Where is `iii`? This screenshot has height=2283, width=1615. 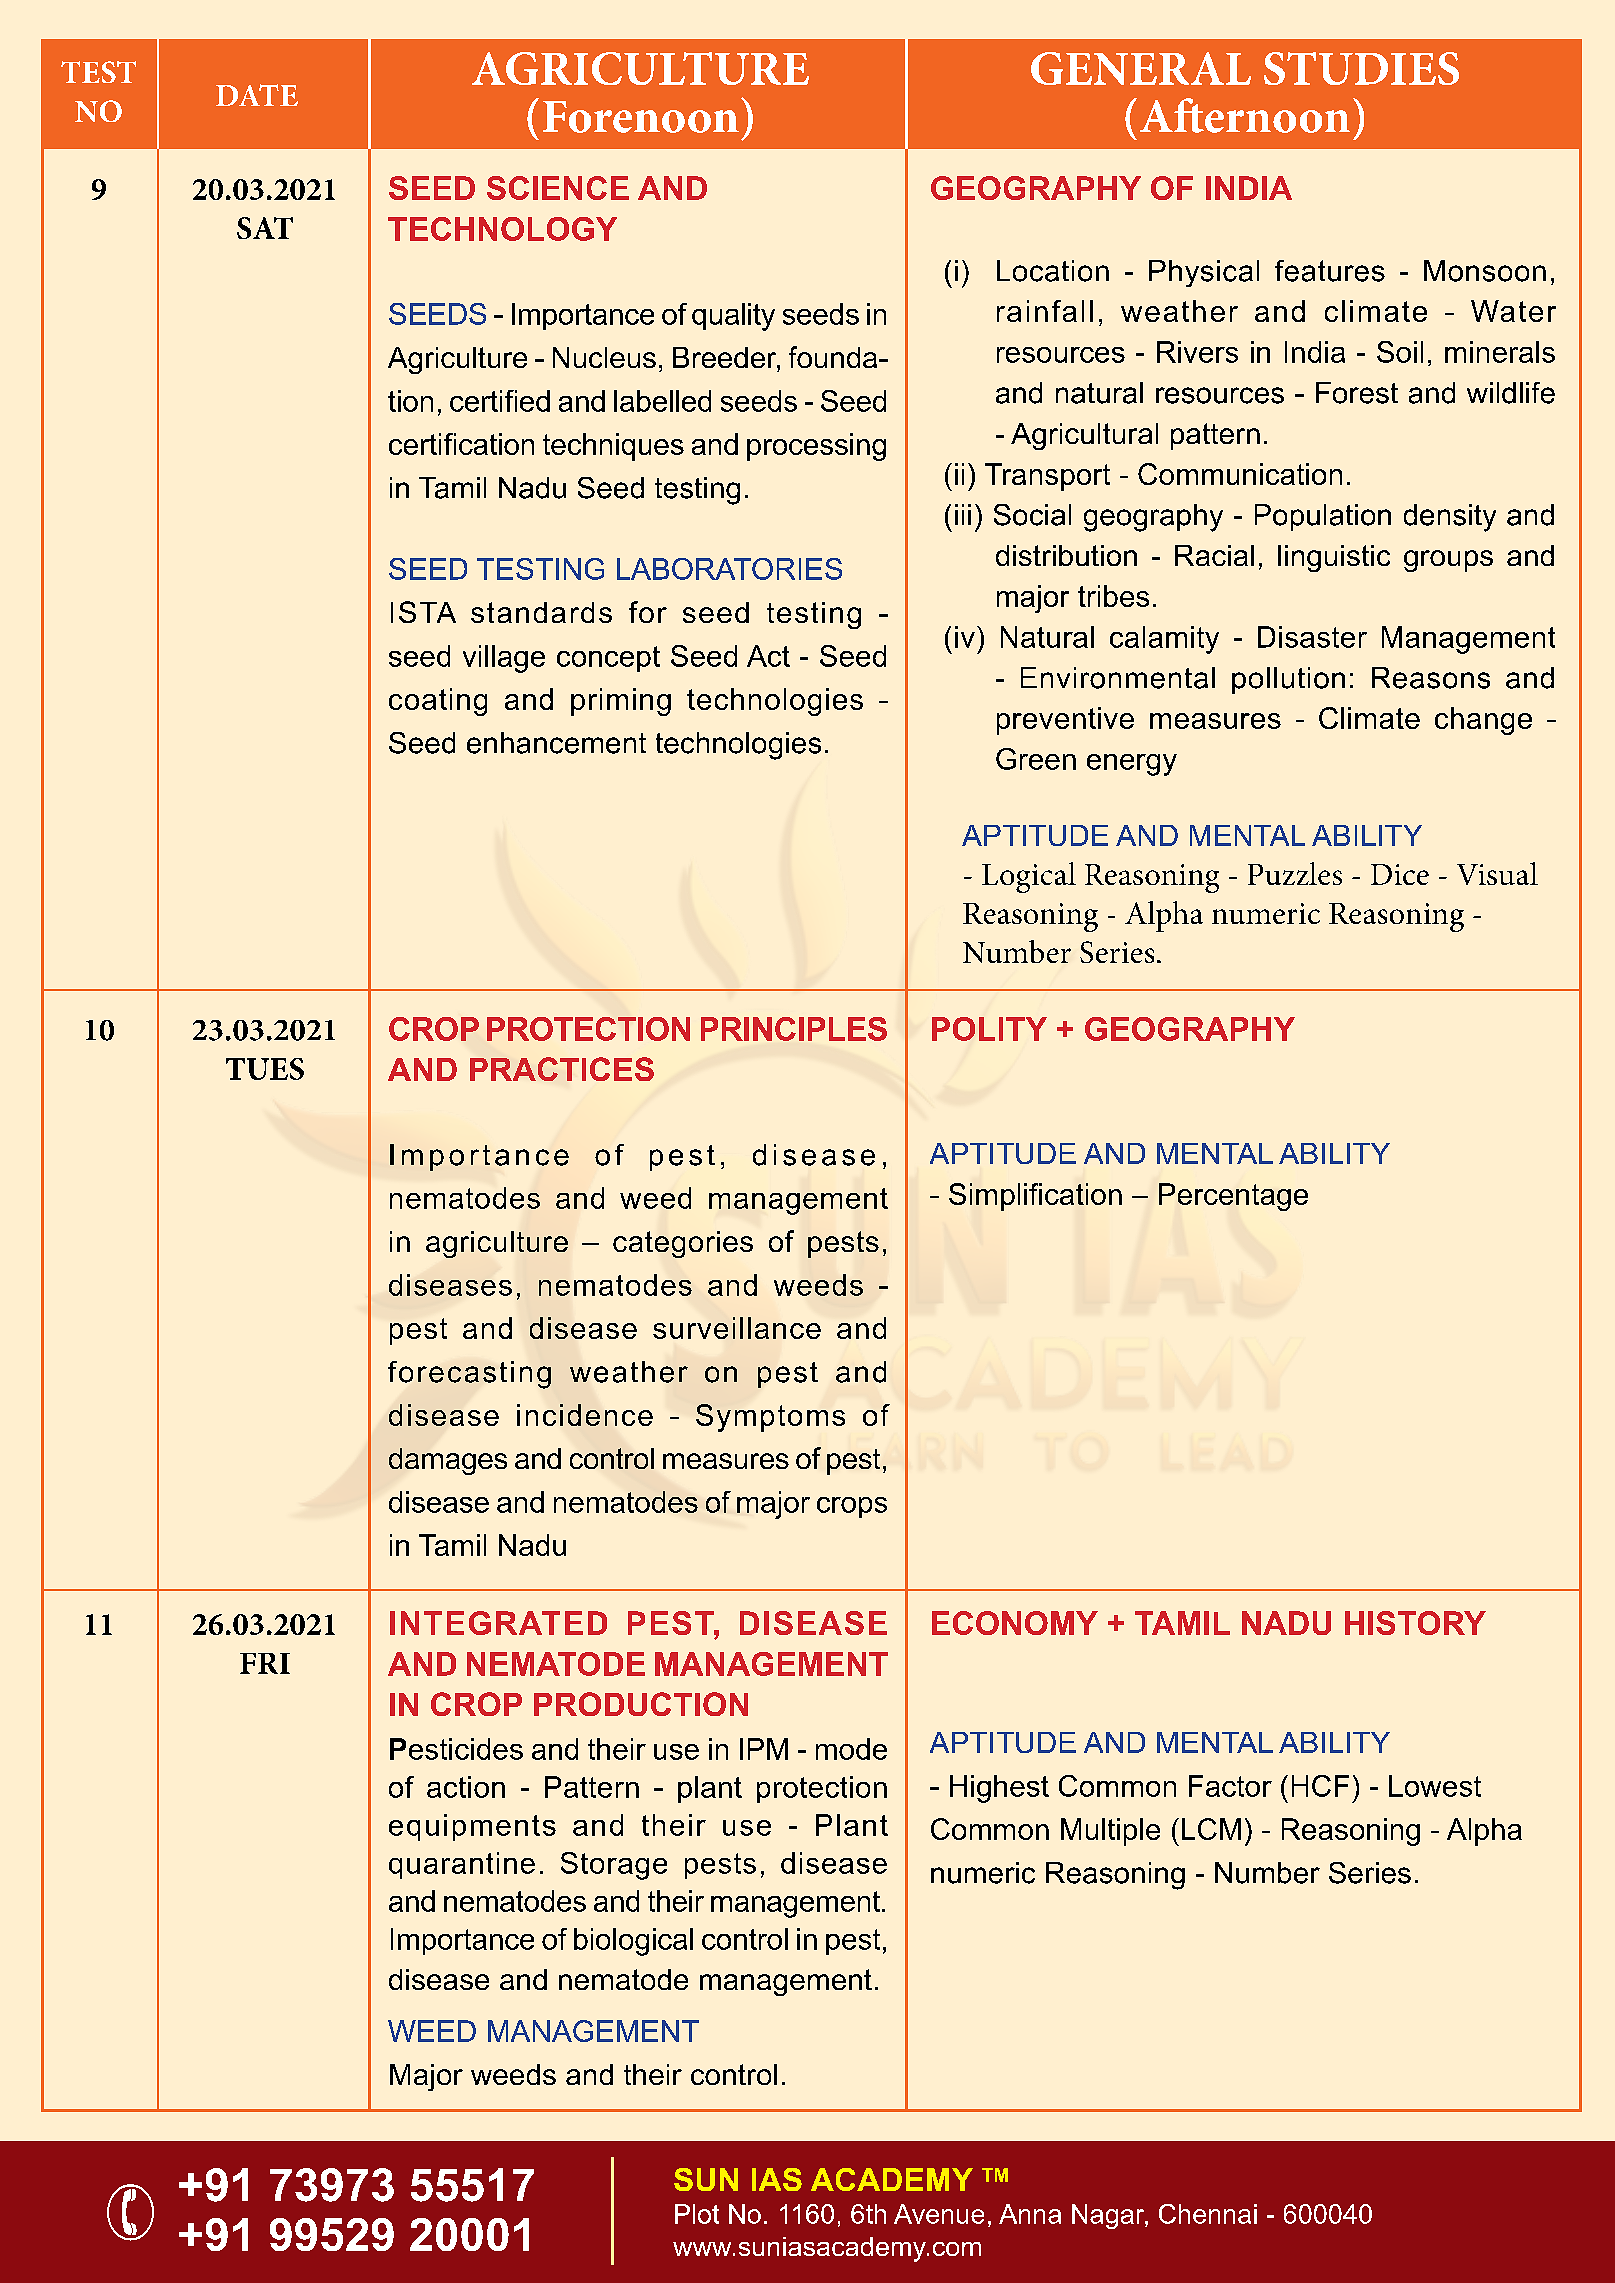 iii is located at coordinates (963, 514).
